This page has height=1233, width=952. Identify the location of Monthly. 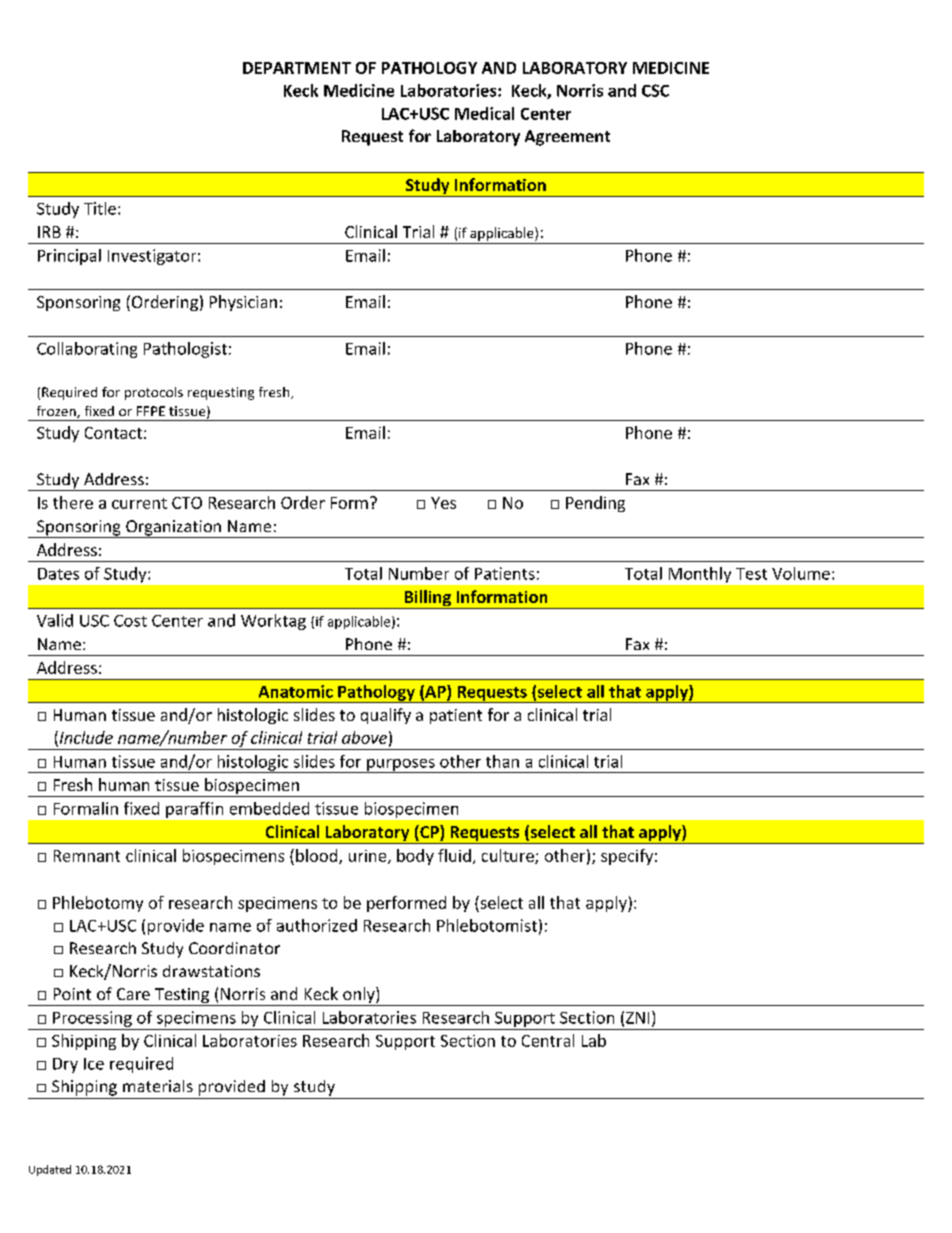
(700, 575).
